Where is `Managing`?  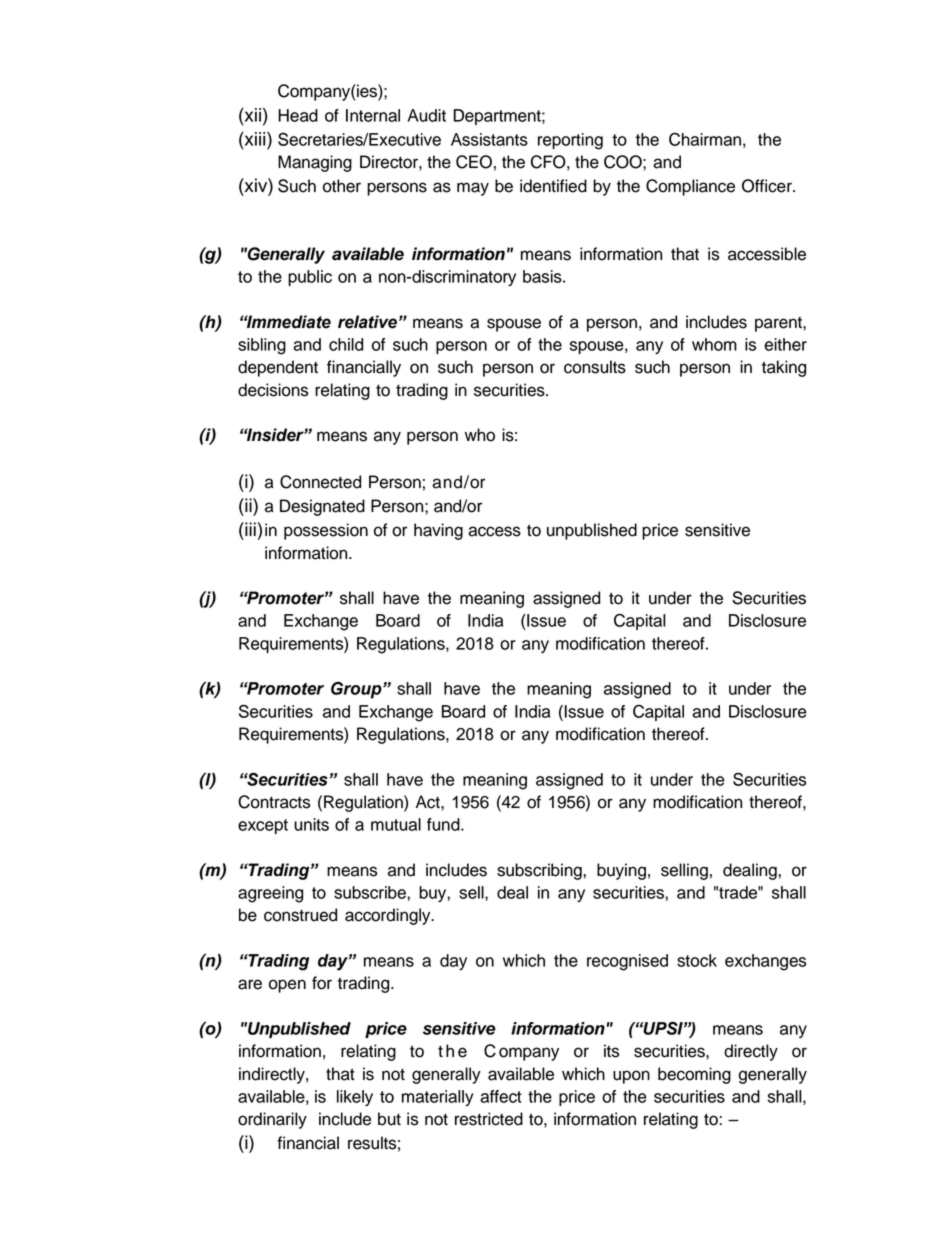 Managing is located at coordinates (315, 163).
